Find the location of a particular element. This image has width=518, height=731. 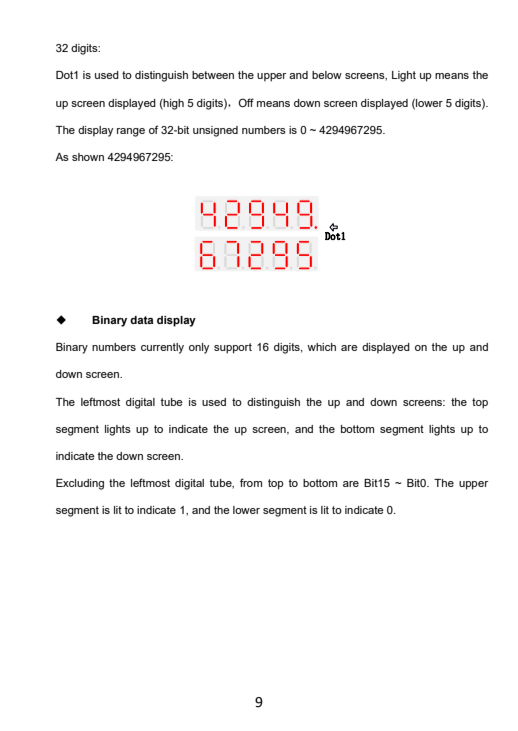

between is located at coordinates (213, 75).
